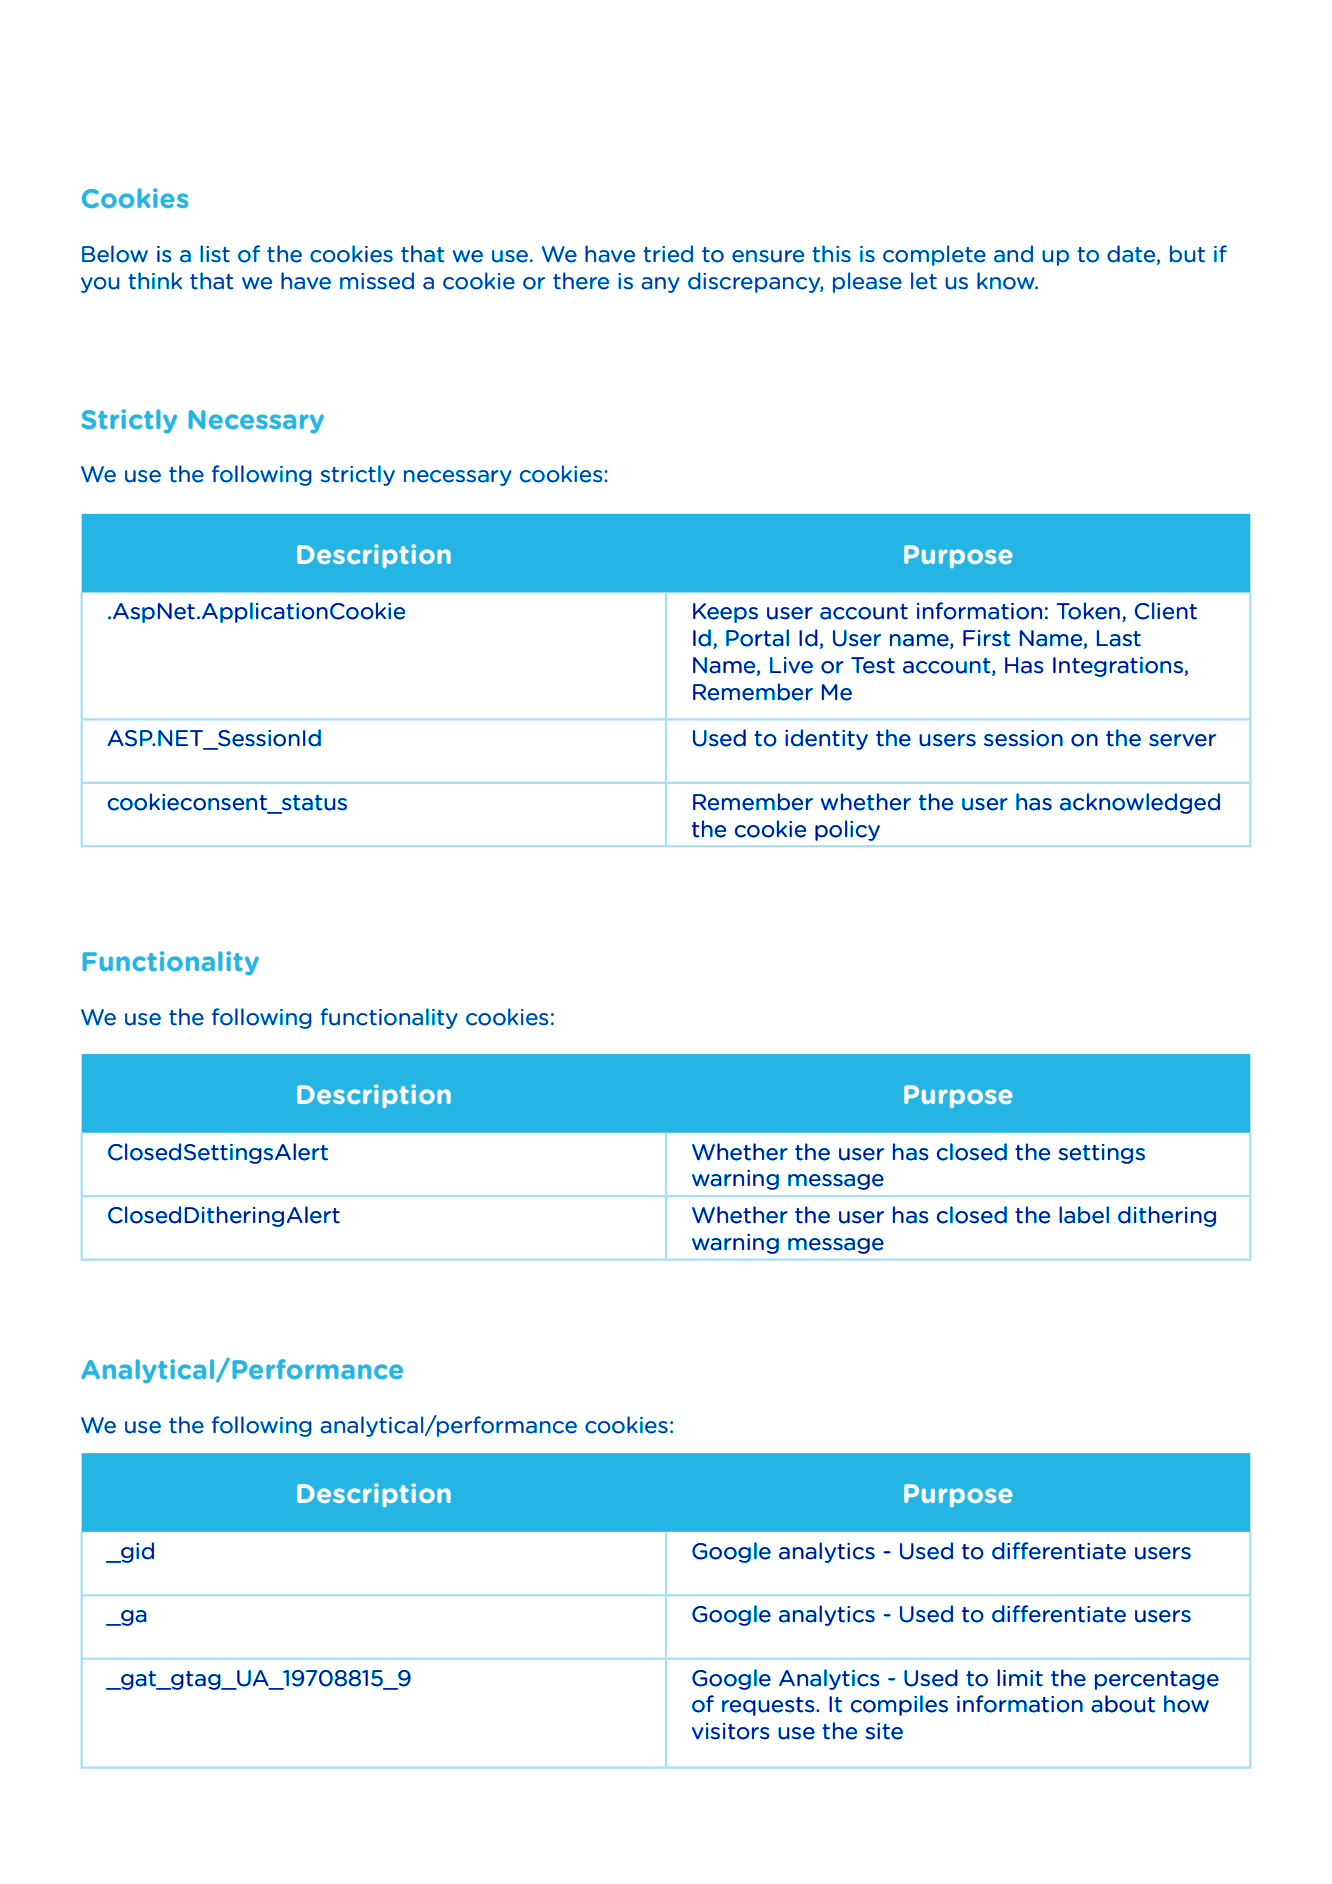 The width and height of the screenshot is (1332, 1884). What do you see at coordinates (660, 285) in the screenshot?
I see `any` at bounding box center [660, 285].
